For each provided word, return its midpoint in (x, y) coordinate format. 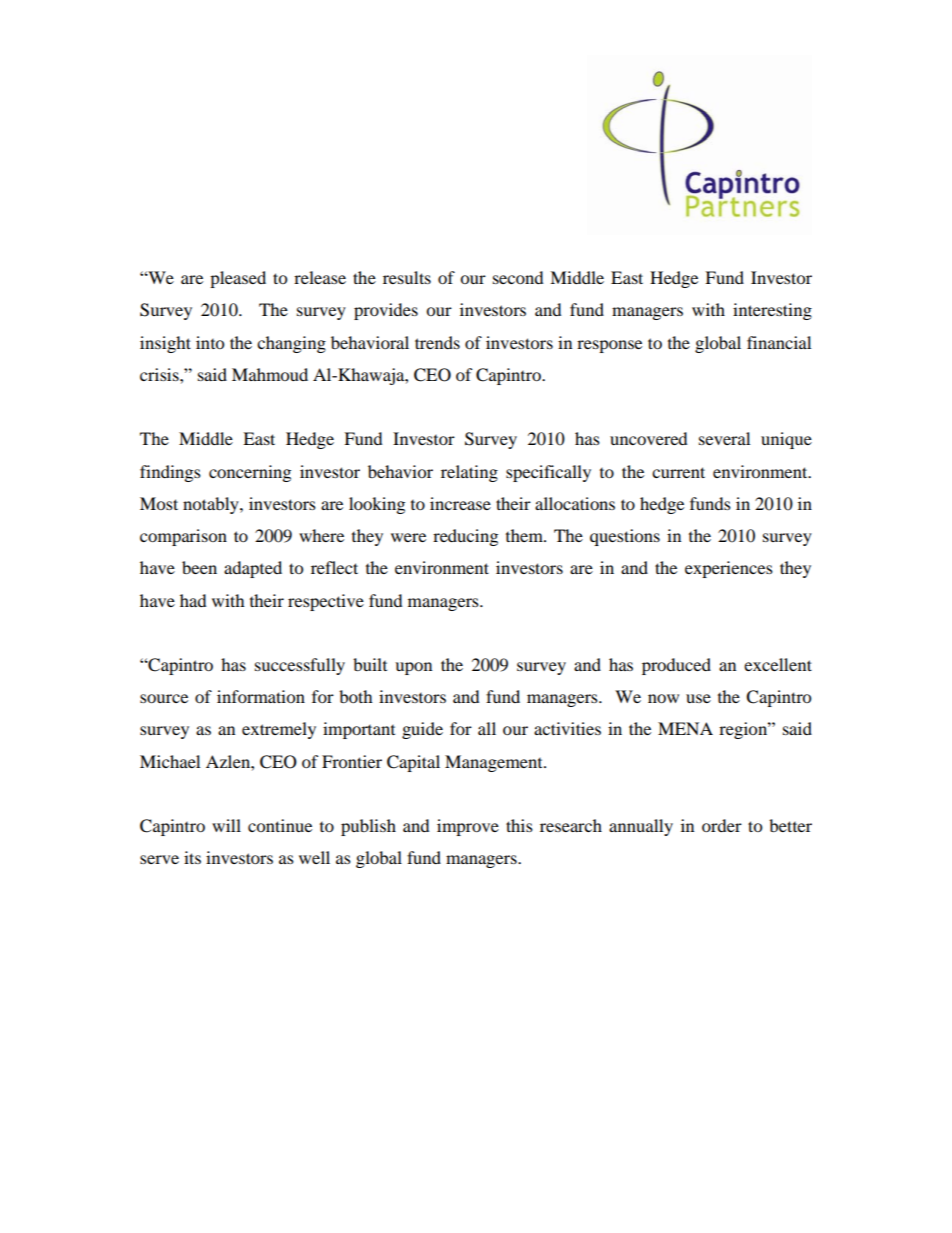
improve (468, 827)
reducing (465, 537)
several (724, 438)
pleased (238, 279)
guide (422, 730)
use (698, 698)
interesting (772, 311)
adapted (253, 569)
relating (469, 473)
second (518, 277)
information (261, 696)
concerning (250, 473)
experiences (729, 569)
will (226, 825)
